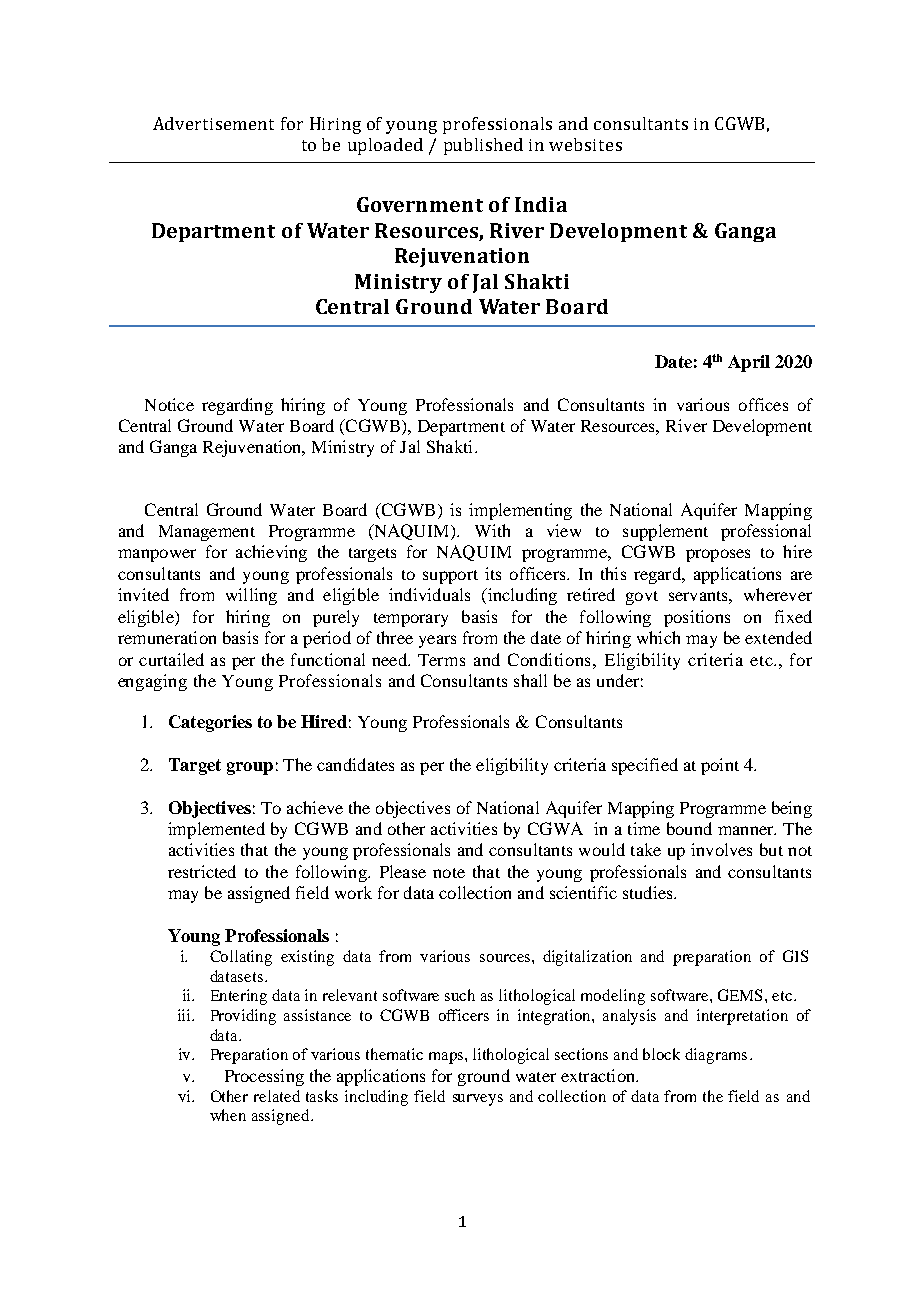 The width and height of the screenshot is (924, 1308). Describe the element at coordinates (585, 144) in the screenshot. I see `websites` at that location.
